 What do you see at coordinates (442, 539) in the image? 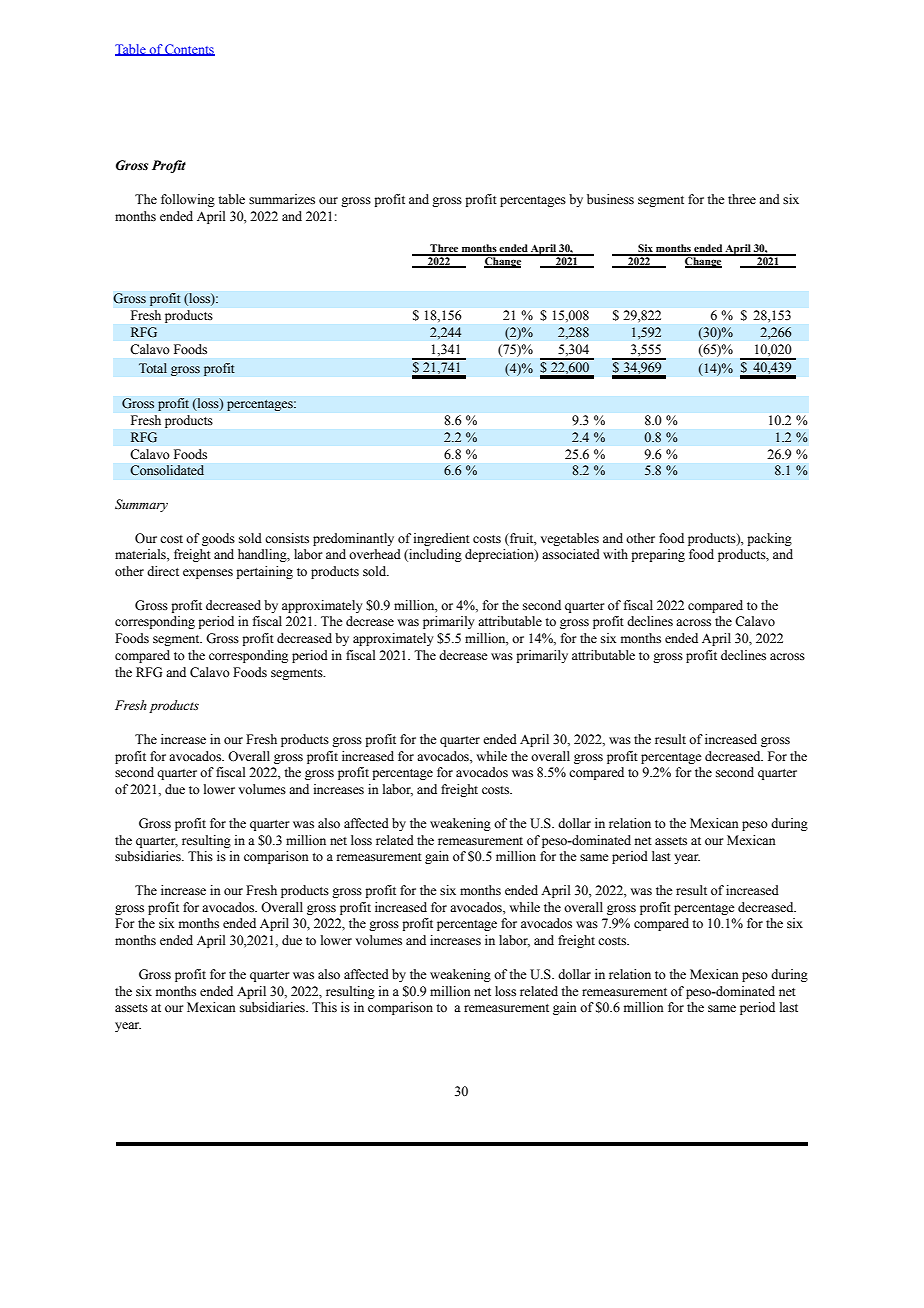
I see `ingredient` at bounding box center [442, 539].
